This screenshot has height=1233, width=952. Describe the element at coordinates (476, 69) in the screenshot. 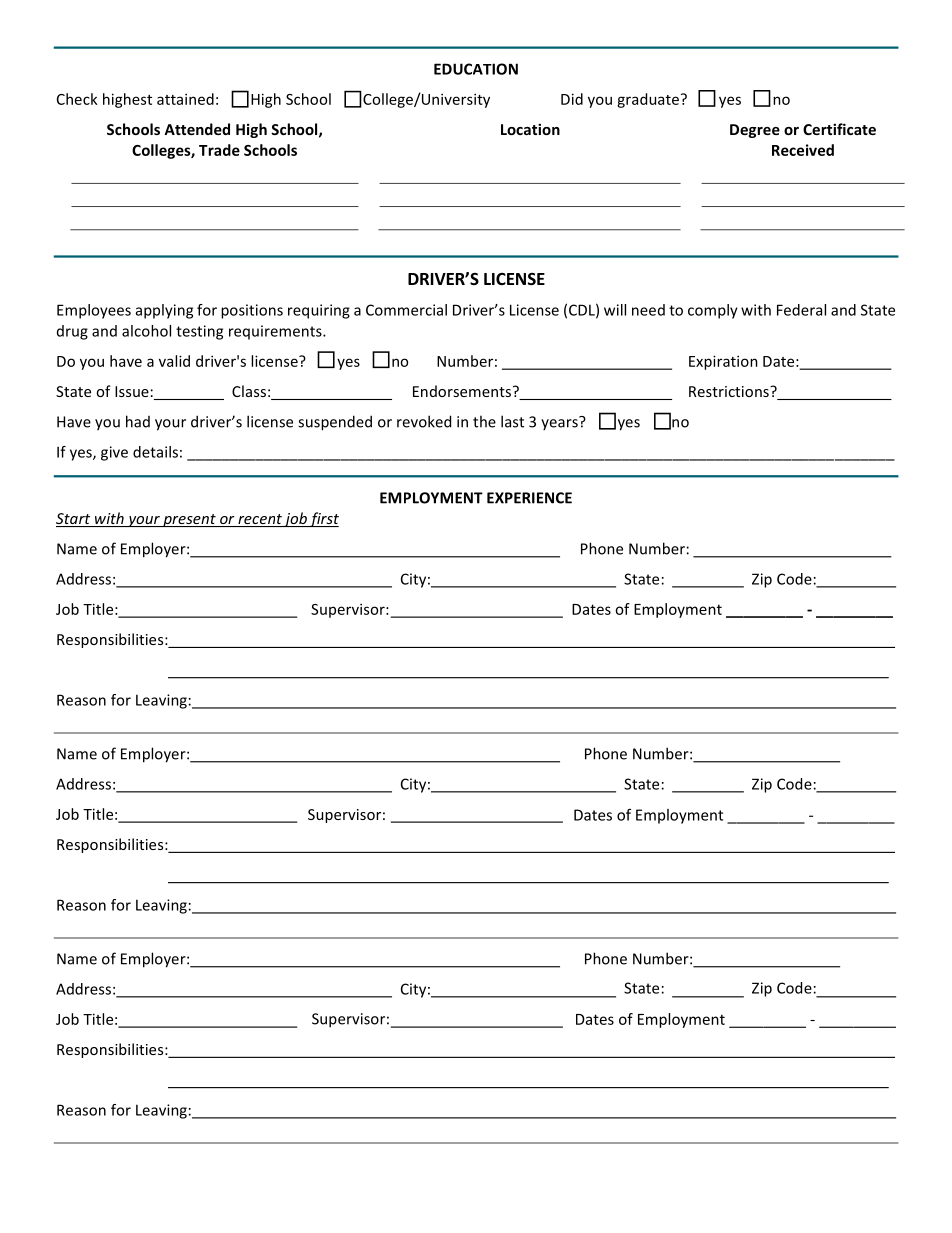

I see `EDUCATION` at that location.
